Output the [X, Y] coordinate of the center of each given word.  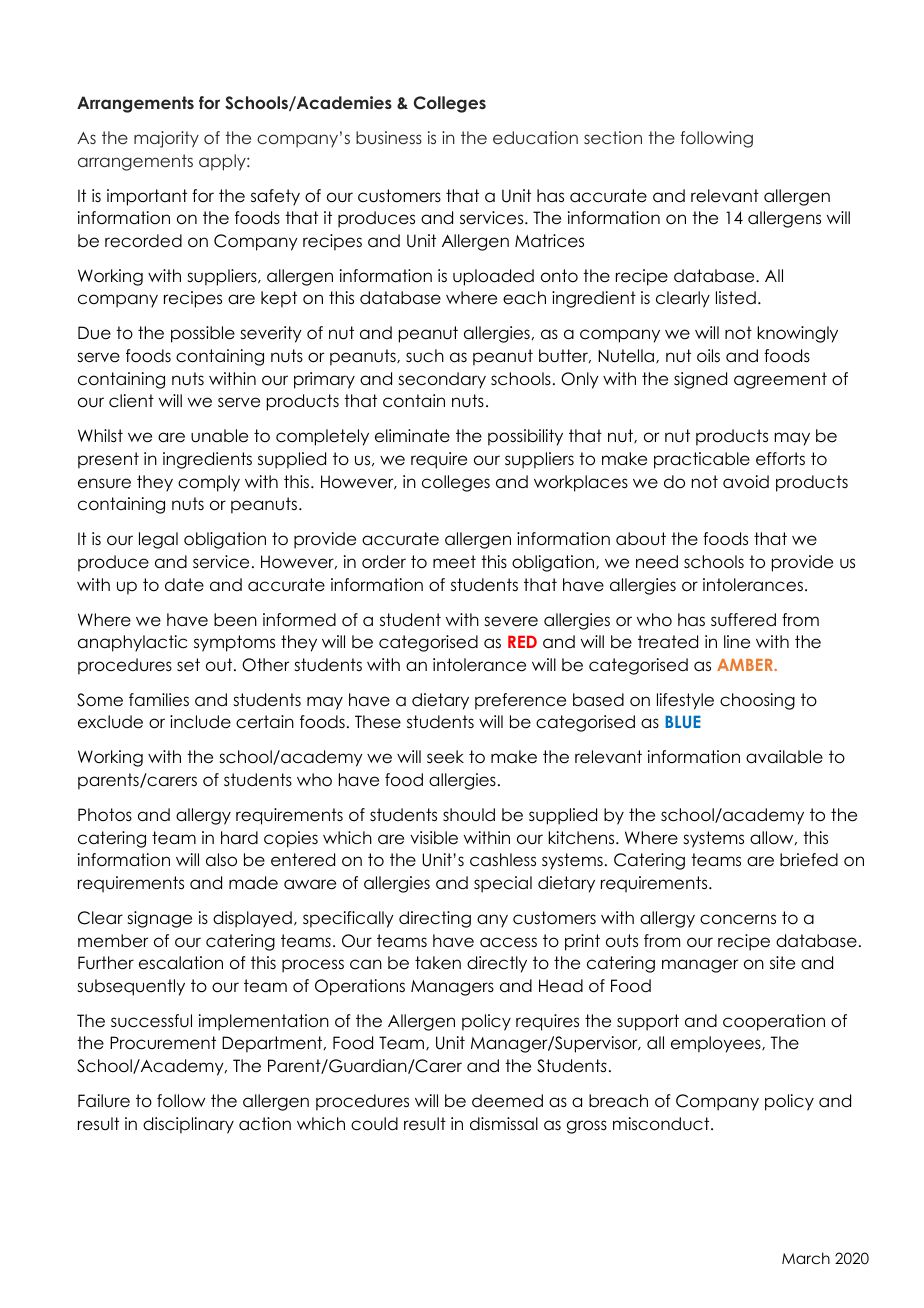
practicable [702, 460]
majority [166, 139]
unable [219, 436]
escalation [181, 963]
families [159, 700]
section [613, 137]
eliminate [412, 436]
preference [520, 701]
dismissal [504, 1124]
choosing [757, 701]
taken [438, 963]
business [389, 137]
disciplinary [188, 1125]
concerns [738, 919]
